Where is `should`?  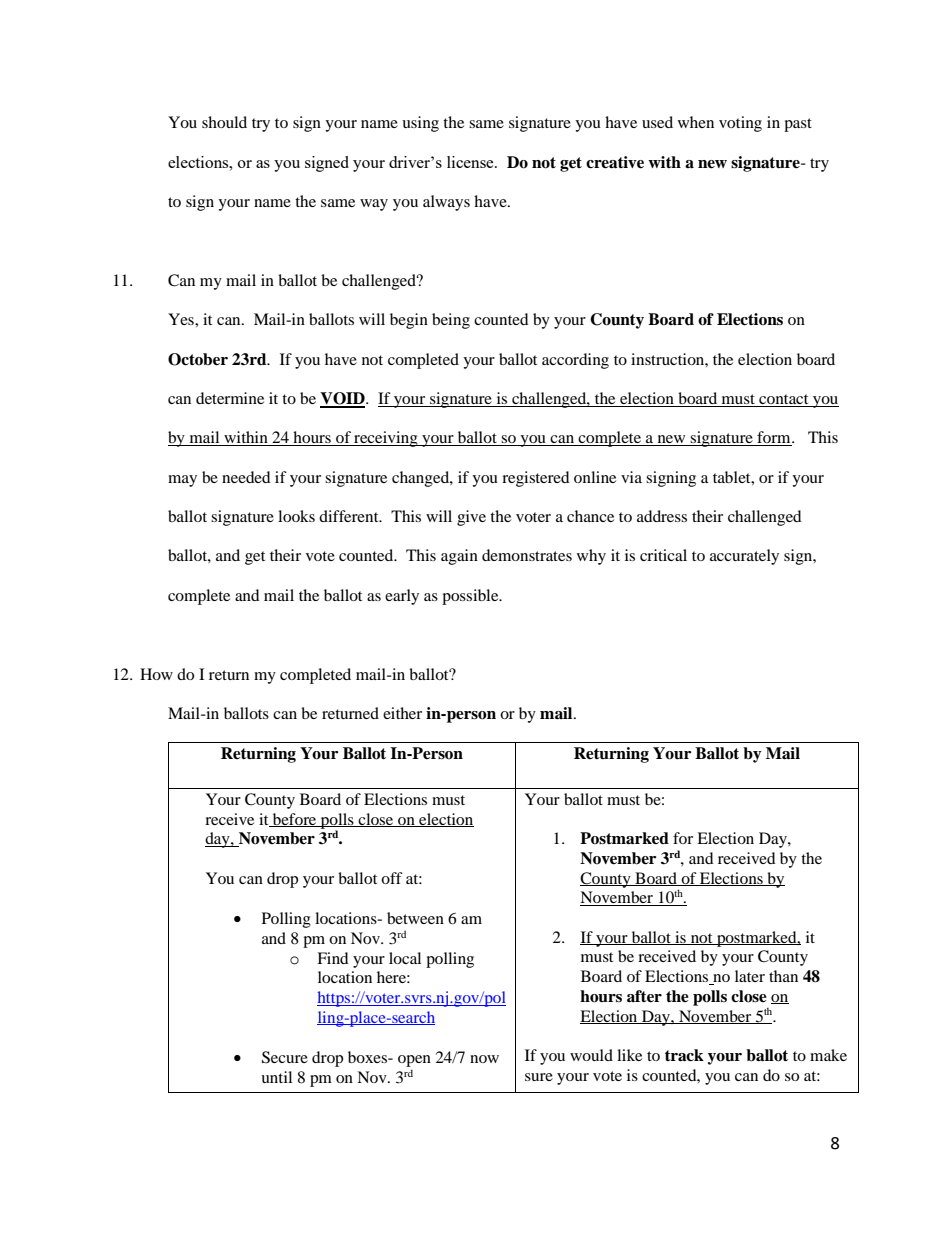 should is located at coordinates (224, 122).
